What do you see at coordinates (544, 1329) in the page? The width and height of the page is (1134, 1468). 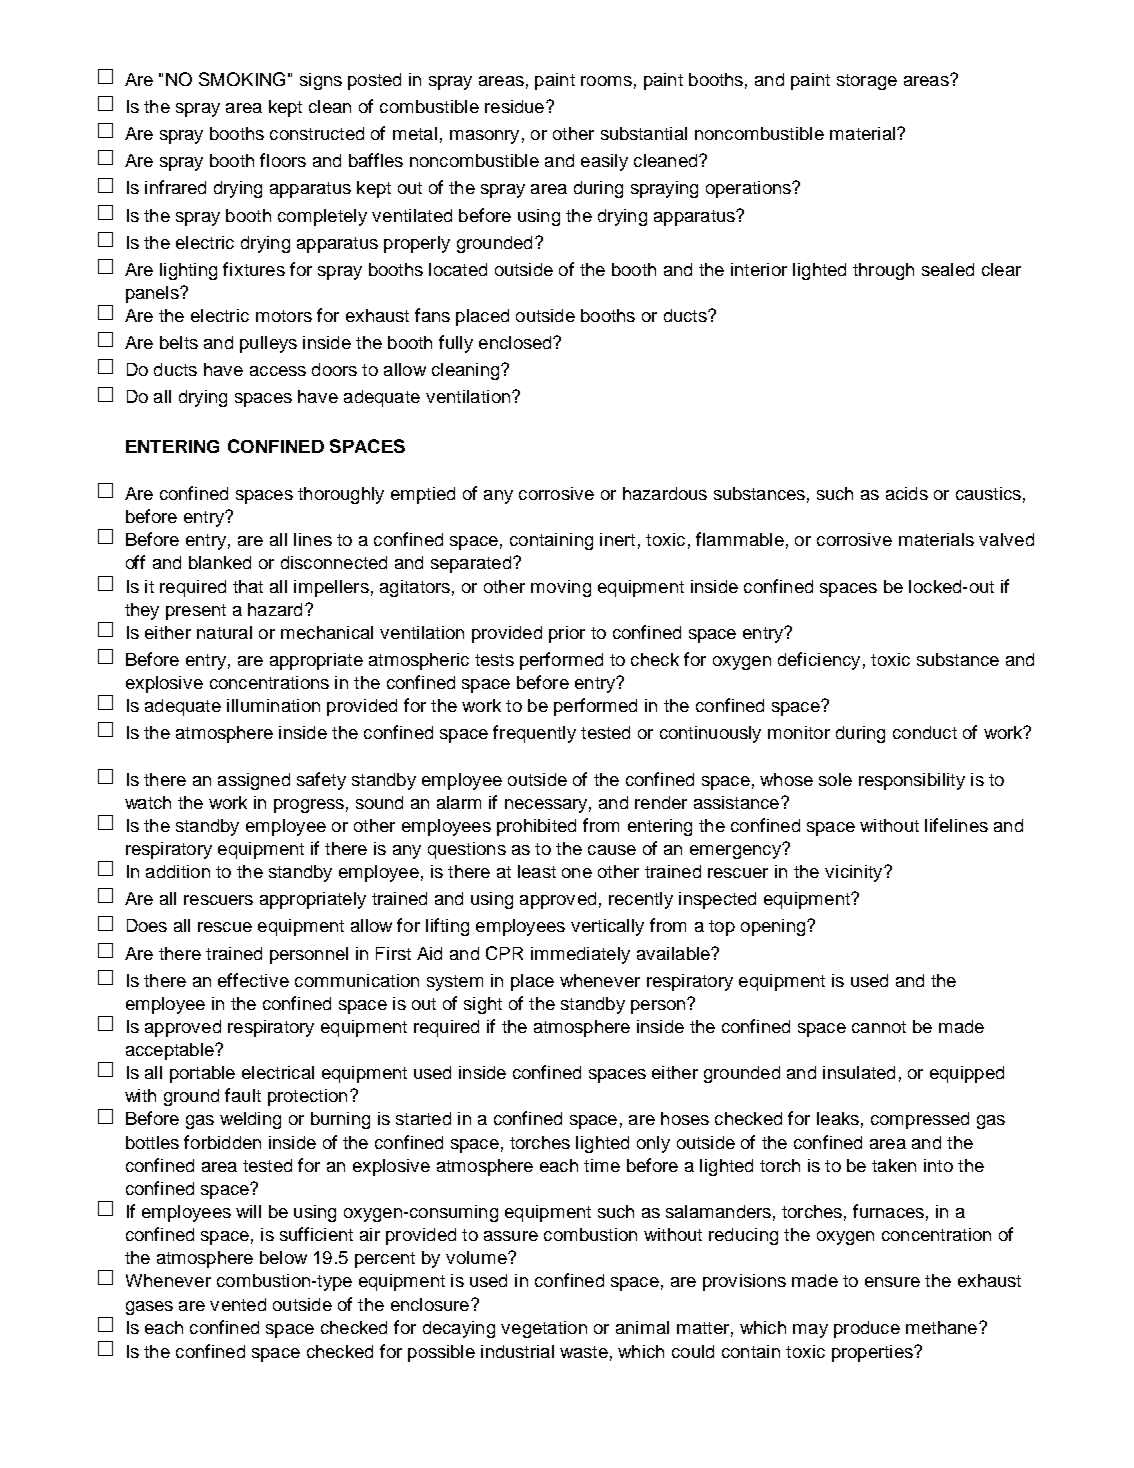 I see `vegetation` at bounding box center [544, 1329].
